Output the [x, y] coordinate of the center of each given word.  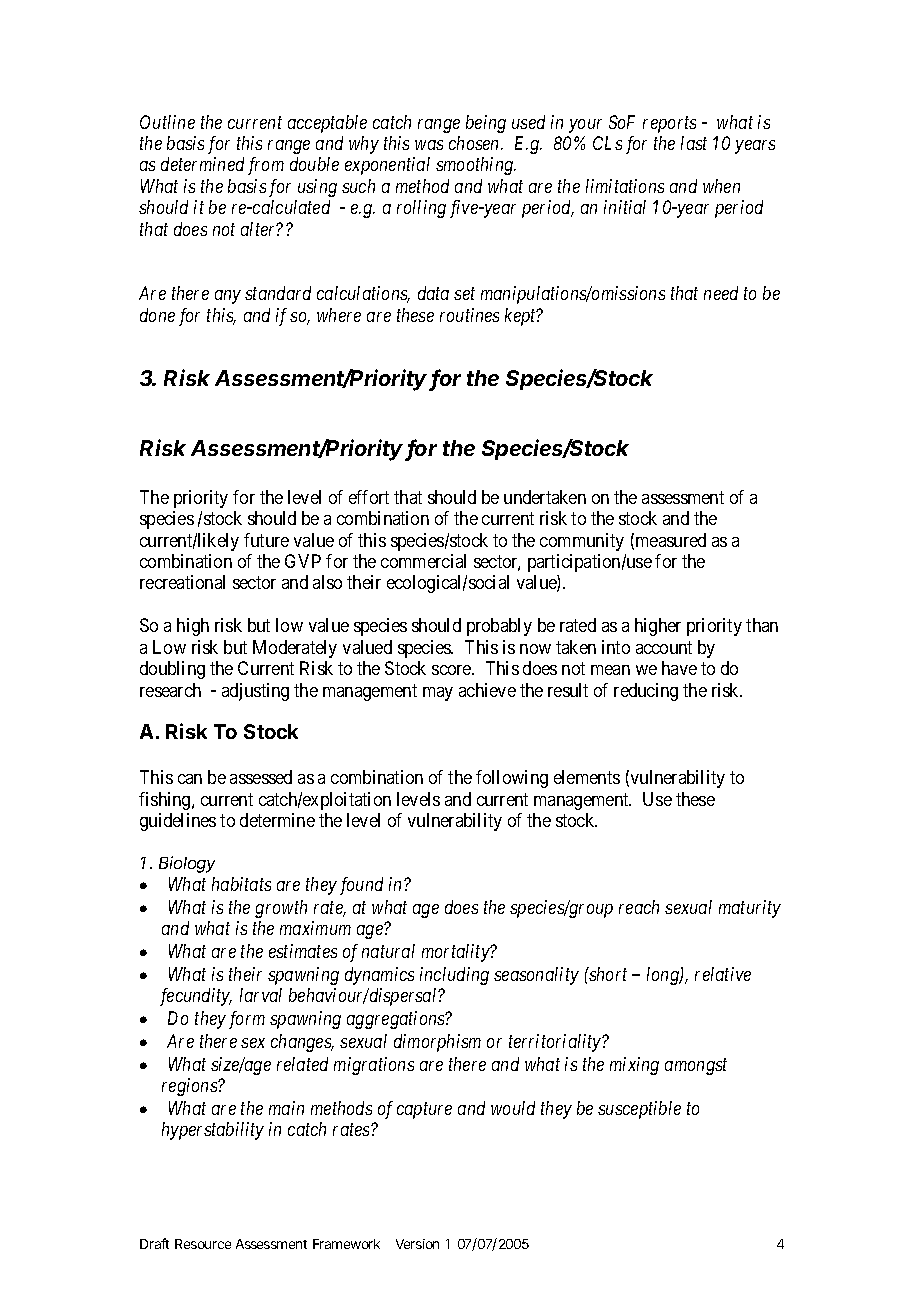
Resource [203, 1244]
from [266, 166]
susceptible [639, 1110]
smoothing [476, 166]
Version [417, 1244]
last [694, 143]
